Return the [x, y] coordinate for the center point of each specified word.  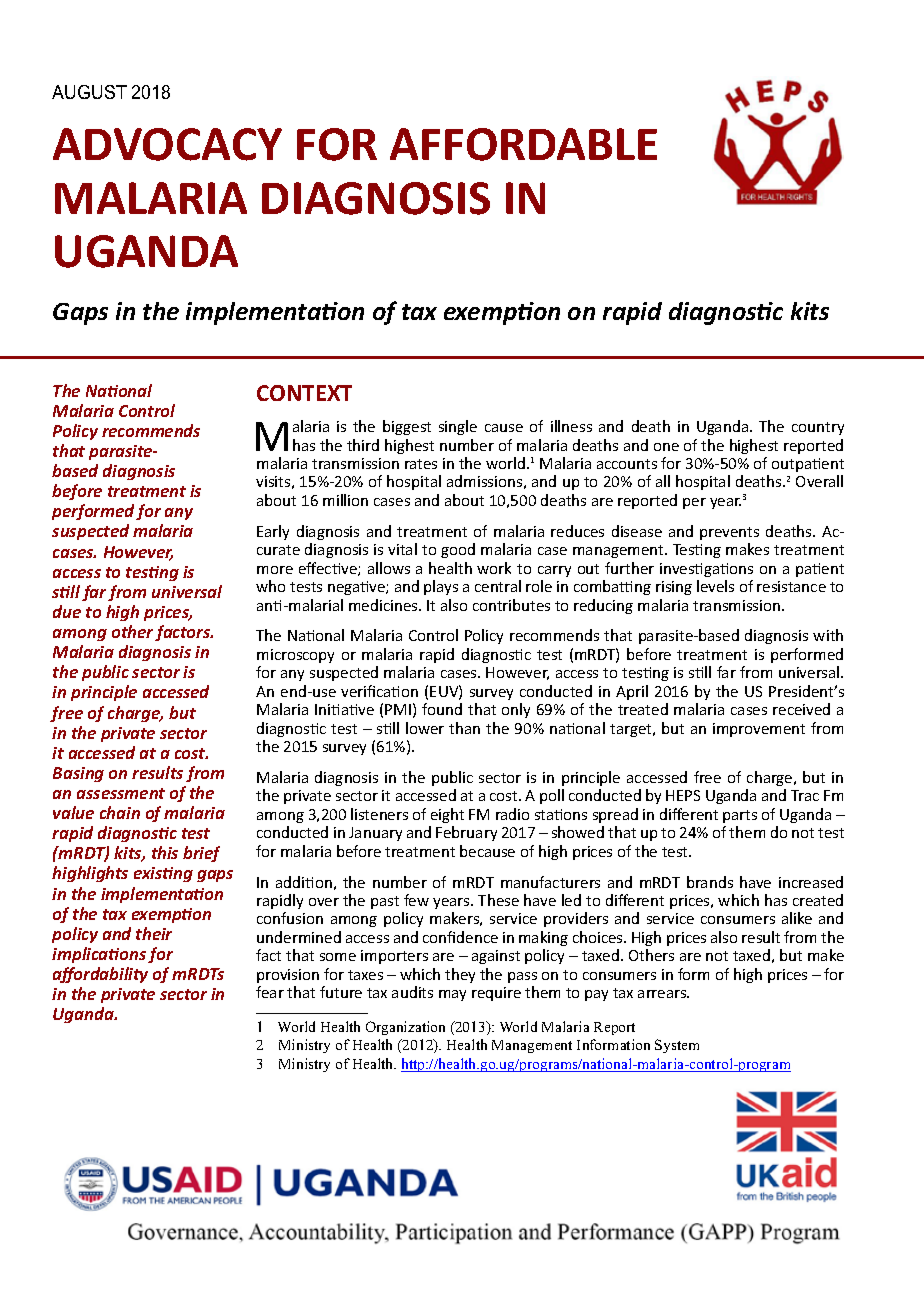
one [666, 447]
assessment [121, 793]
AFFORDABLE [523, 144]
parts [740, 816]
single [458, 427]
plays [441, 587]
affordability [100, 975]
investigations [706, 570]
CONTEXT [304, 393]
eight [447, 815]
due [67, 611]
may [452, 995]
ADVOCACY [167, 144]
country [818, 428]
